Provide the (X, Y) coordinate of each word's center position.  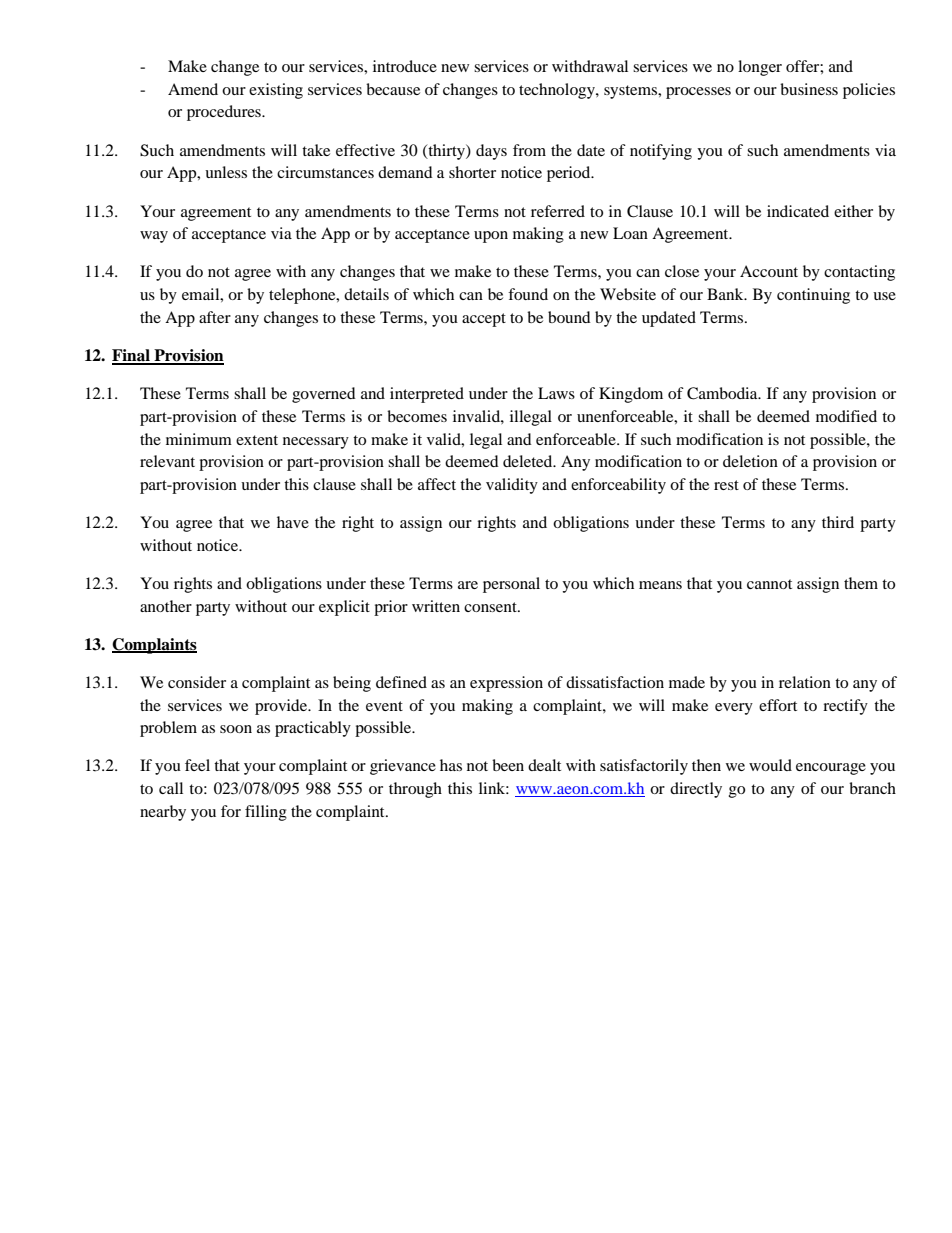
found (528, 294)
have (293, 522)
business (809, 89)
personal (511, 585)
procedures (225, 113)
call (171, 788)
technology (558, 91)
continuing (813, 296)
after (215, 317)
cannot (769, 584)
